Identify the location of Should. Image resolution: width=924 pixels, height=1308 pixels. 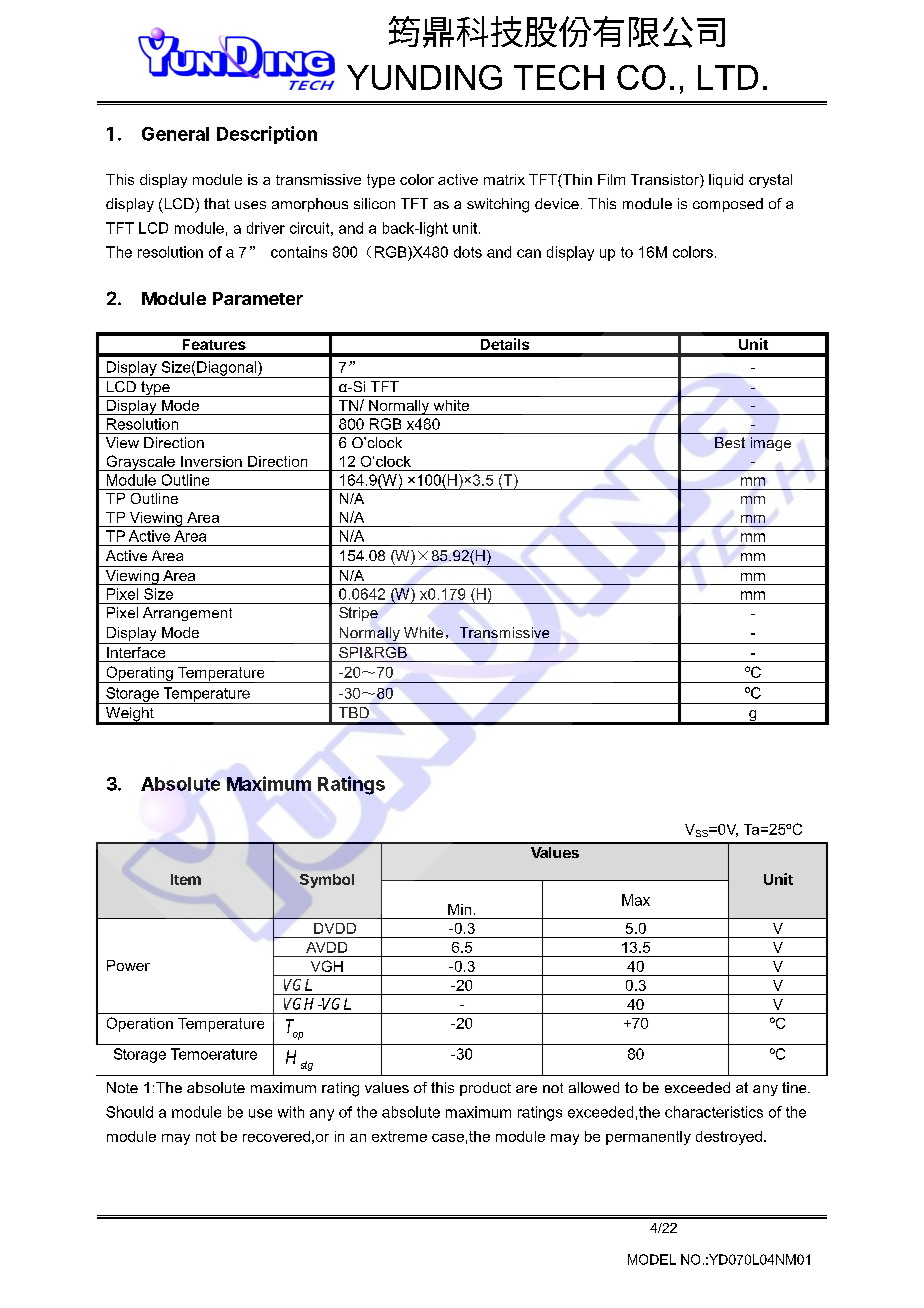
(129, 1112).
